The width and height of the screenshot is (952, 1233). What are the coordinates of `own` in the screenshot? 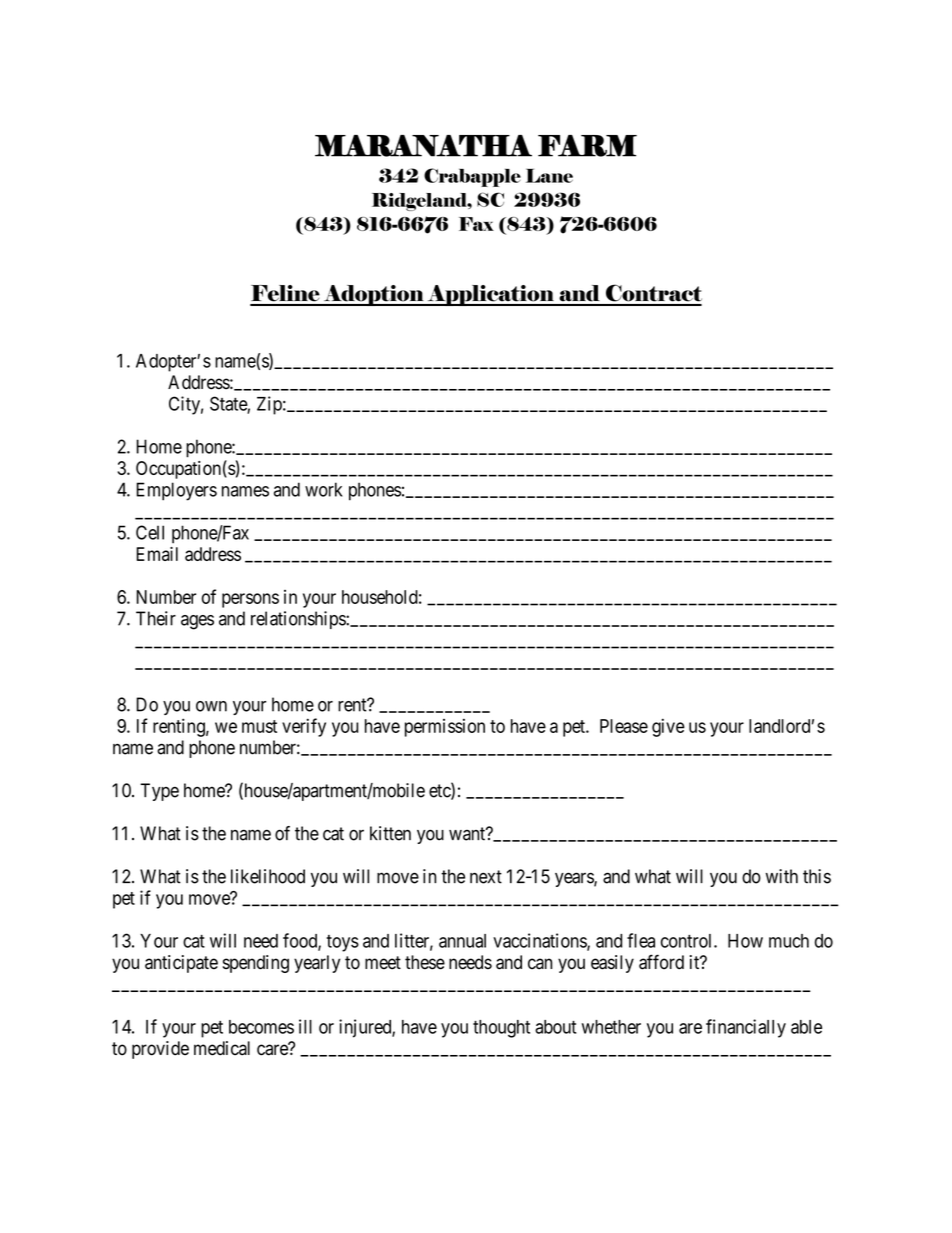 It's located at (211, 706).
